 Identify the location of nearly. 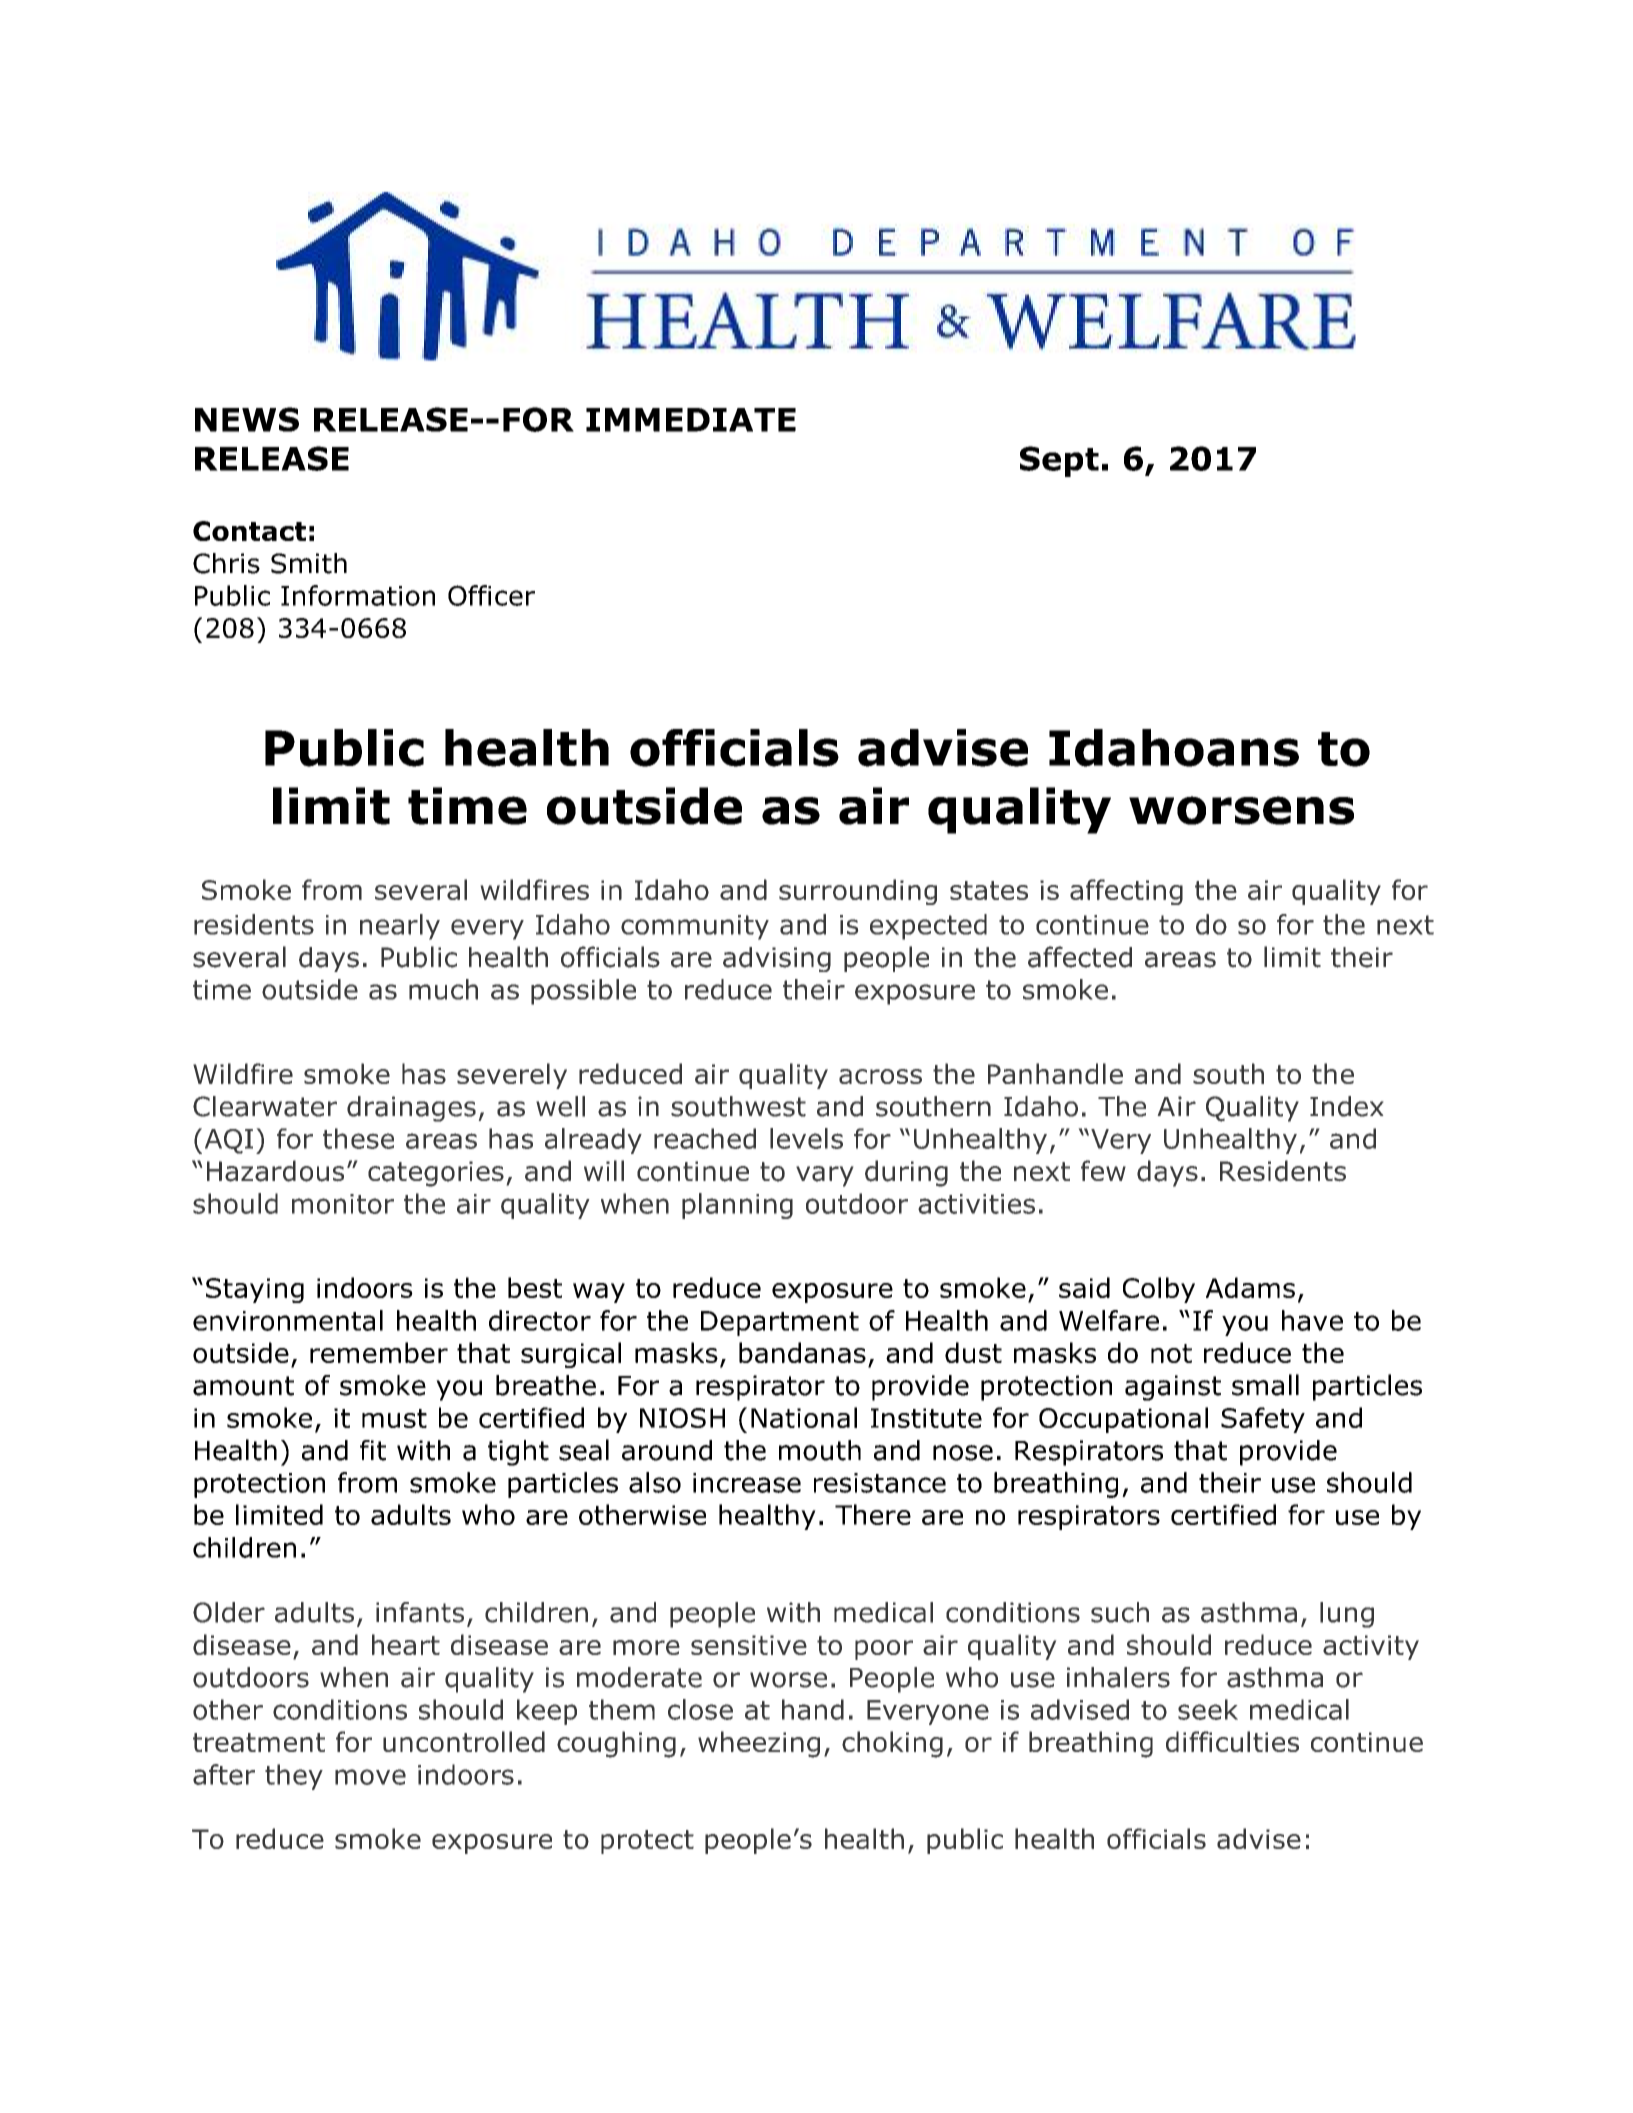
(400, 927).
